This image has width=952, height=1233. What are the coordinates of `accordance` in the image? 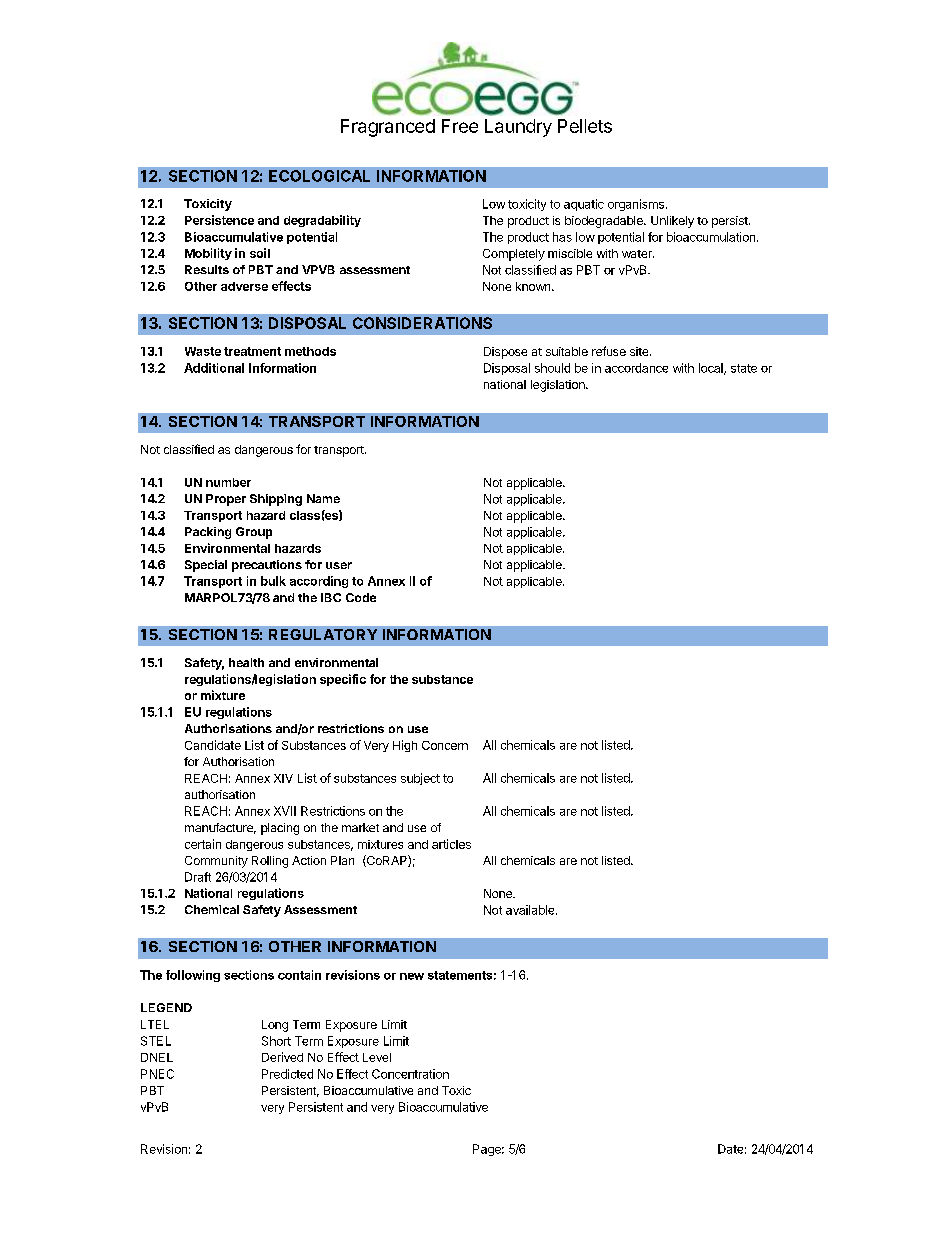 It's located at (636, 368).
